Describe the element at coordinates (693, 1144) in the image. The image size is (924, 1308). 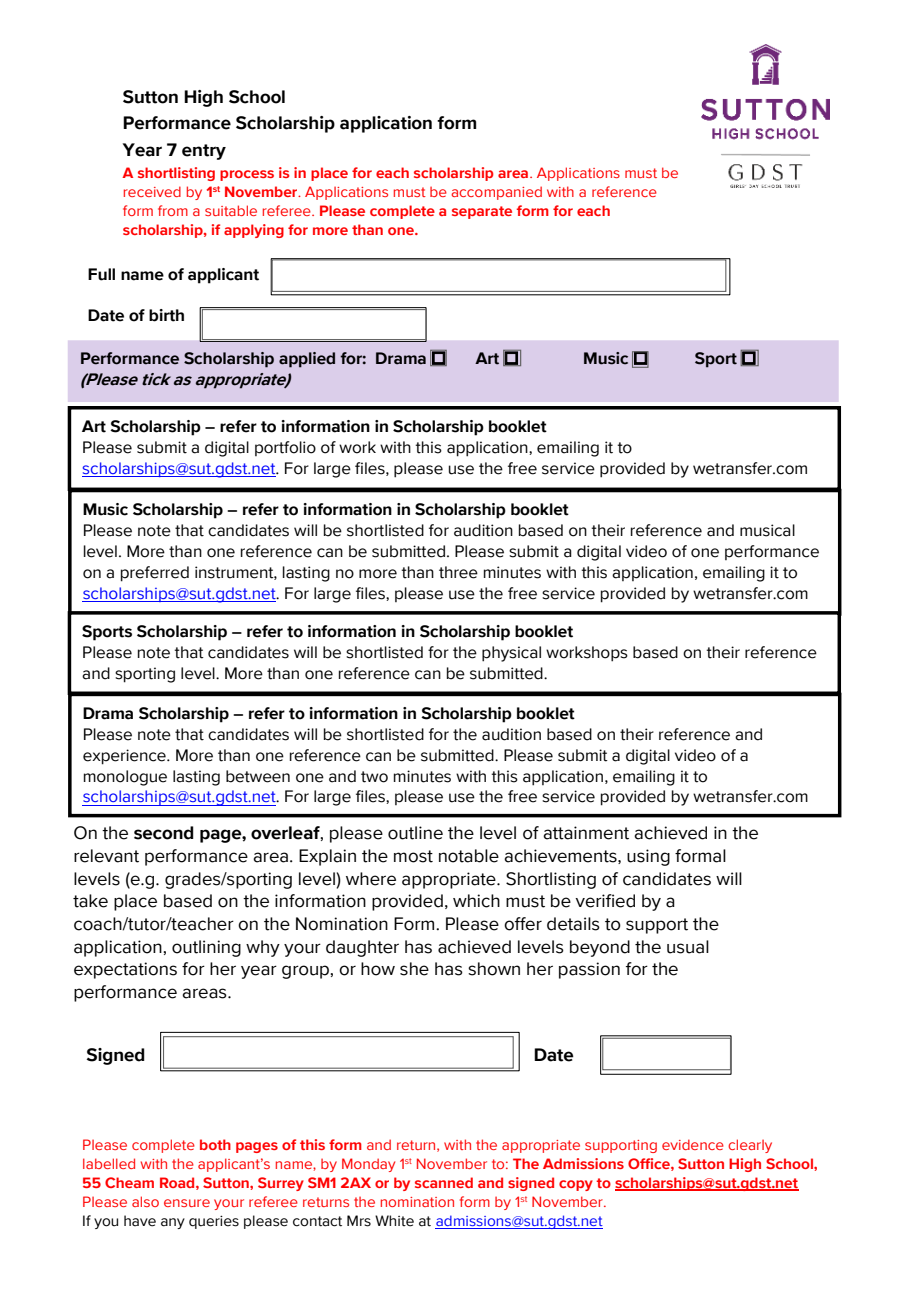
I see `evidence` at that location.
